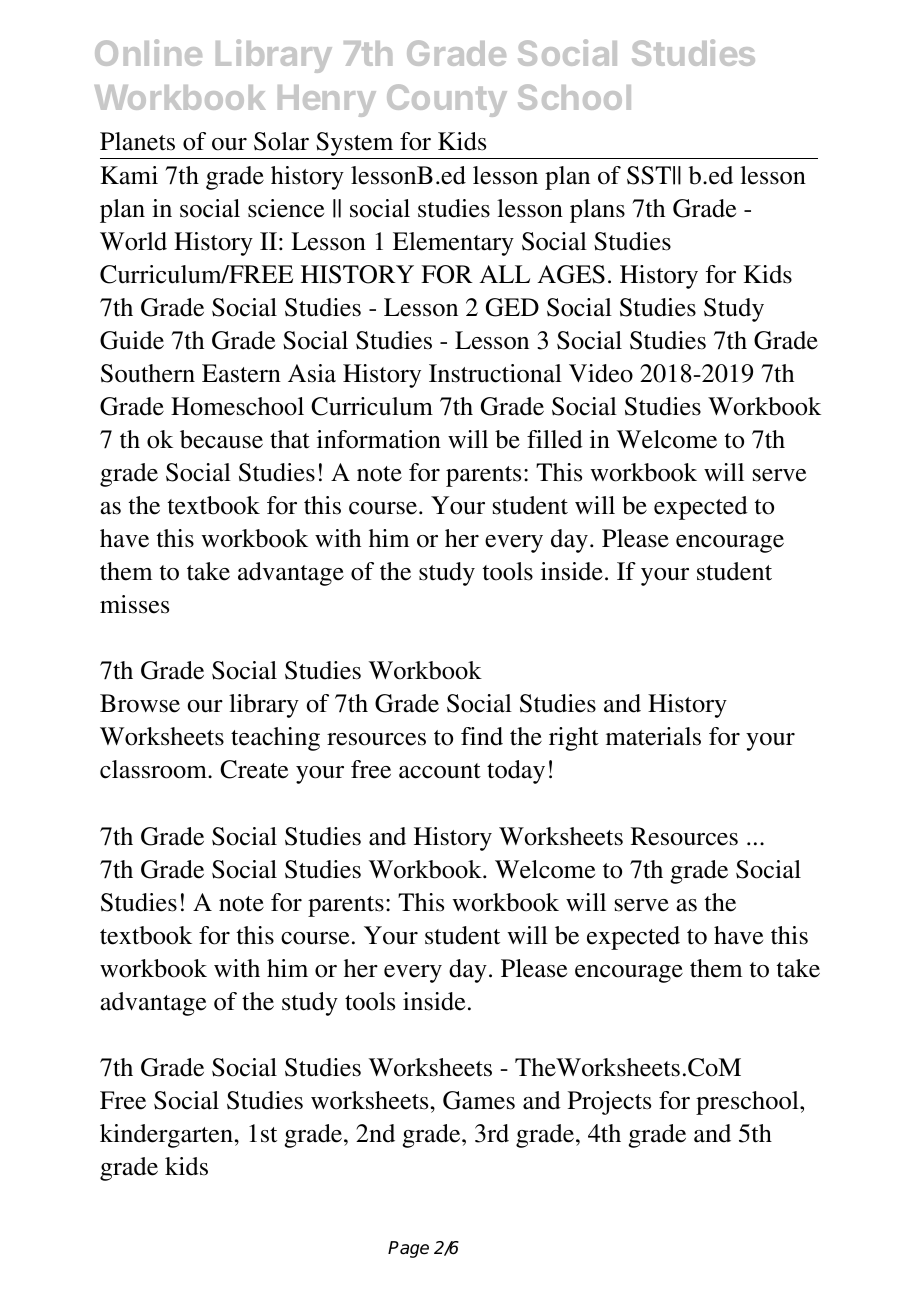 The width and height of the screenshot is (924, 1311). I want to click on Browse, so click(140, 703).
